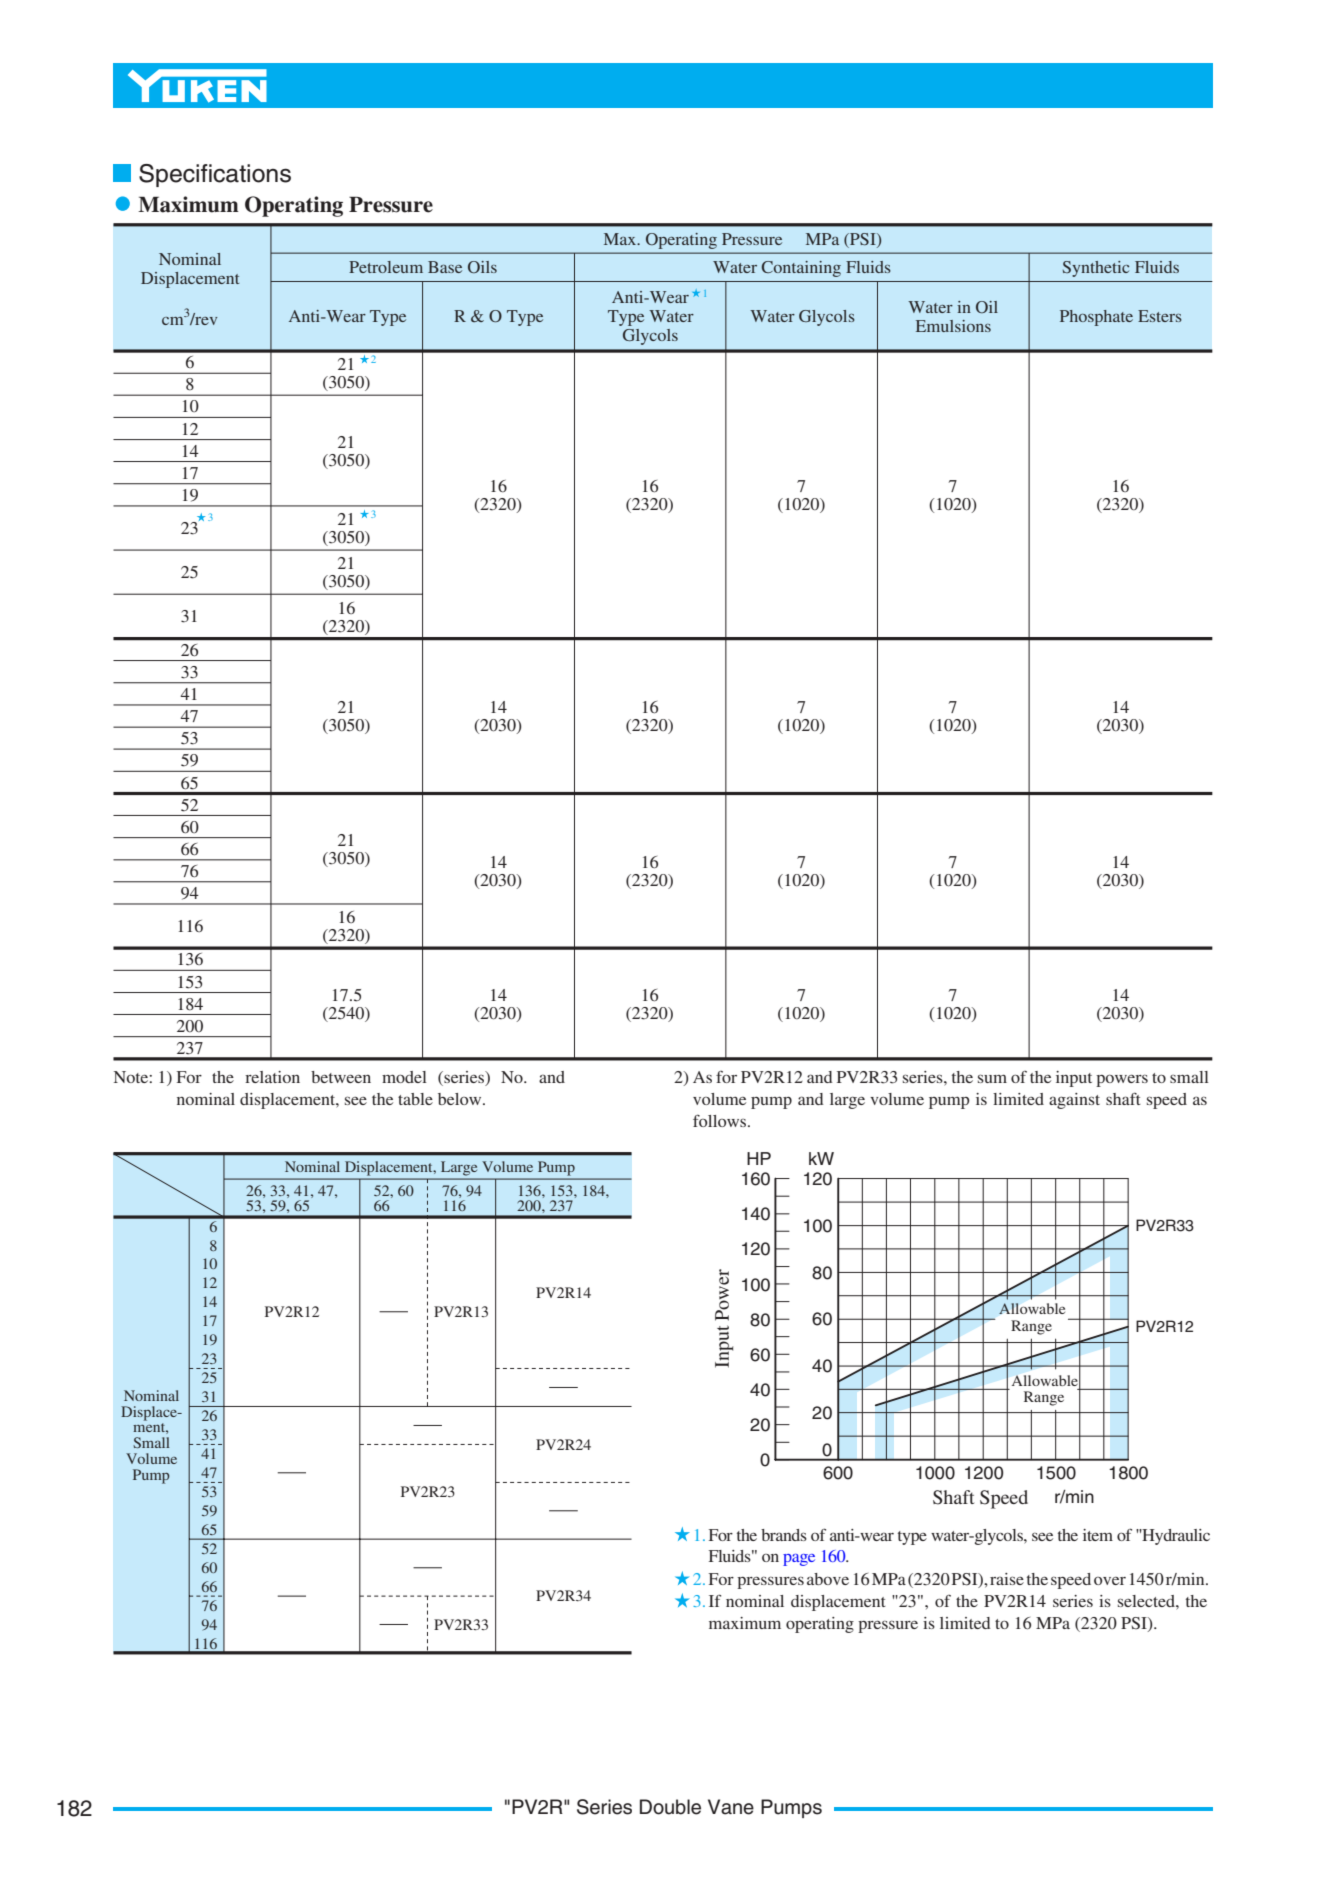  Describe the element at coordinates (784, 1535) in the screenshot. I see `brands` at that location.
